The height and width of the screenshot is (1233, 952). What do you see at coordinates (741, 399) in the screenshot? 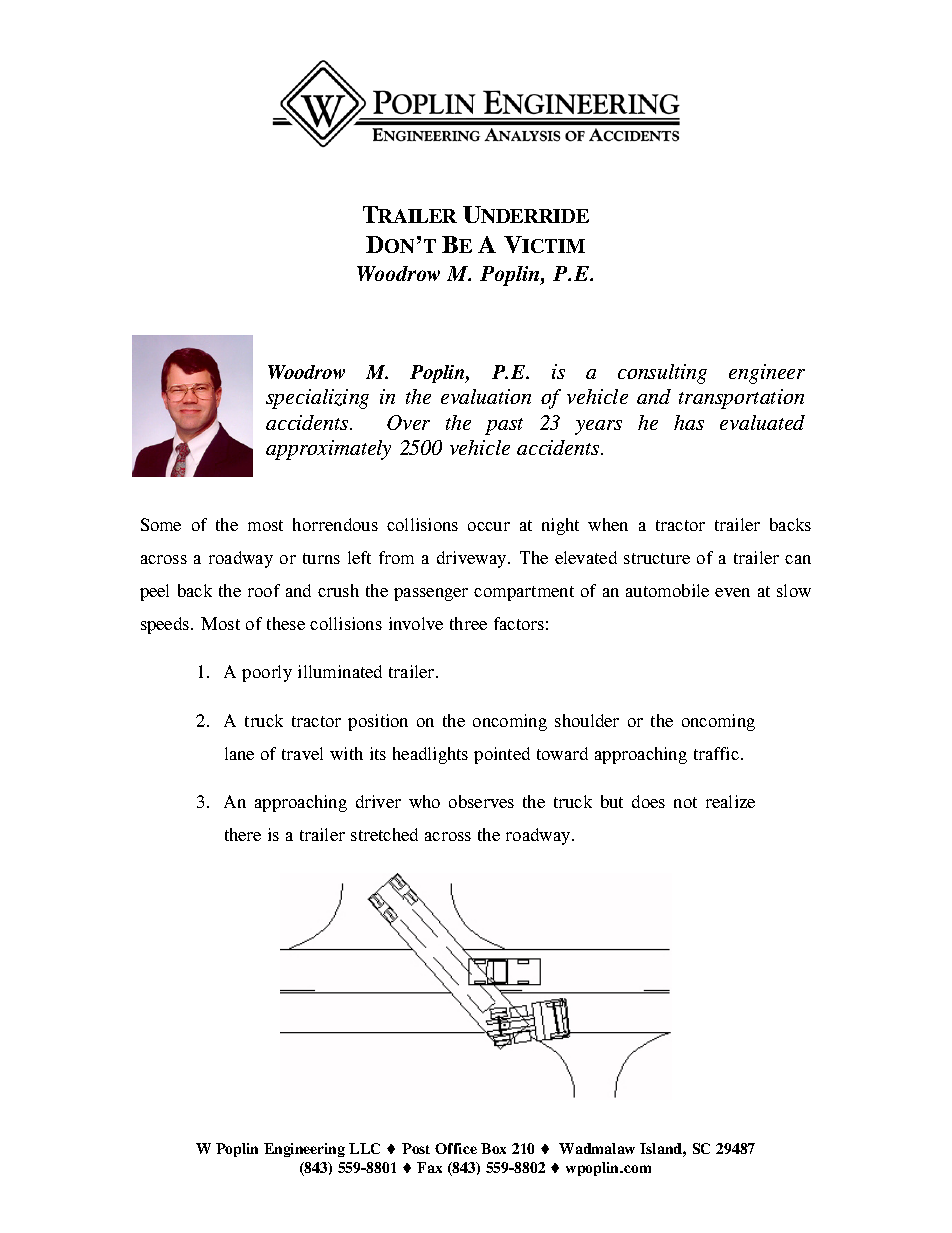
I see `transportation` at bounding box center [741, 399].
